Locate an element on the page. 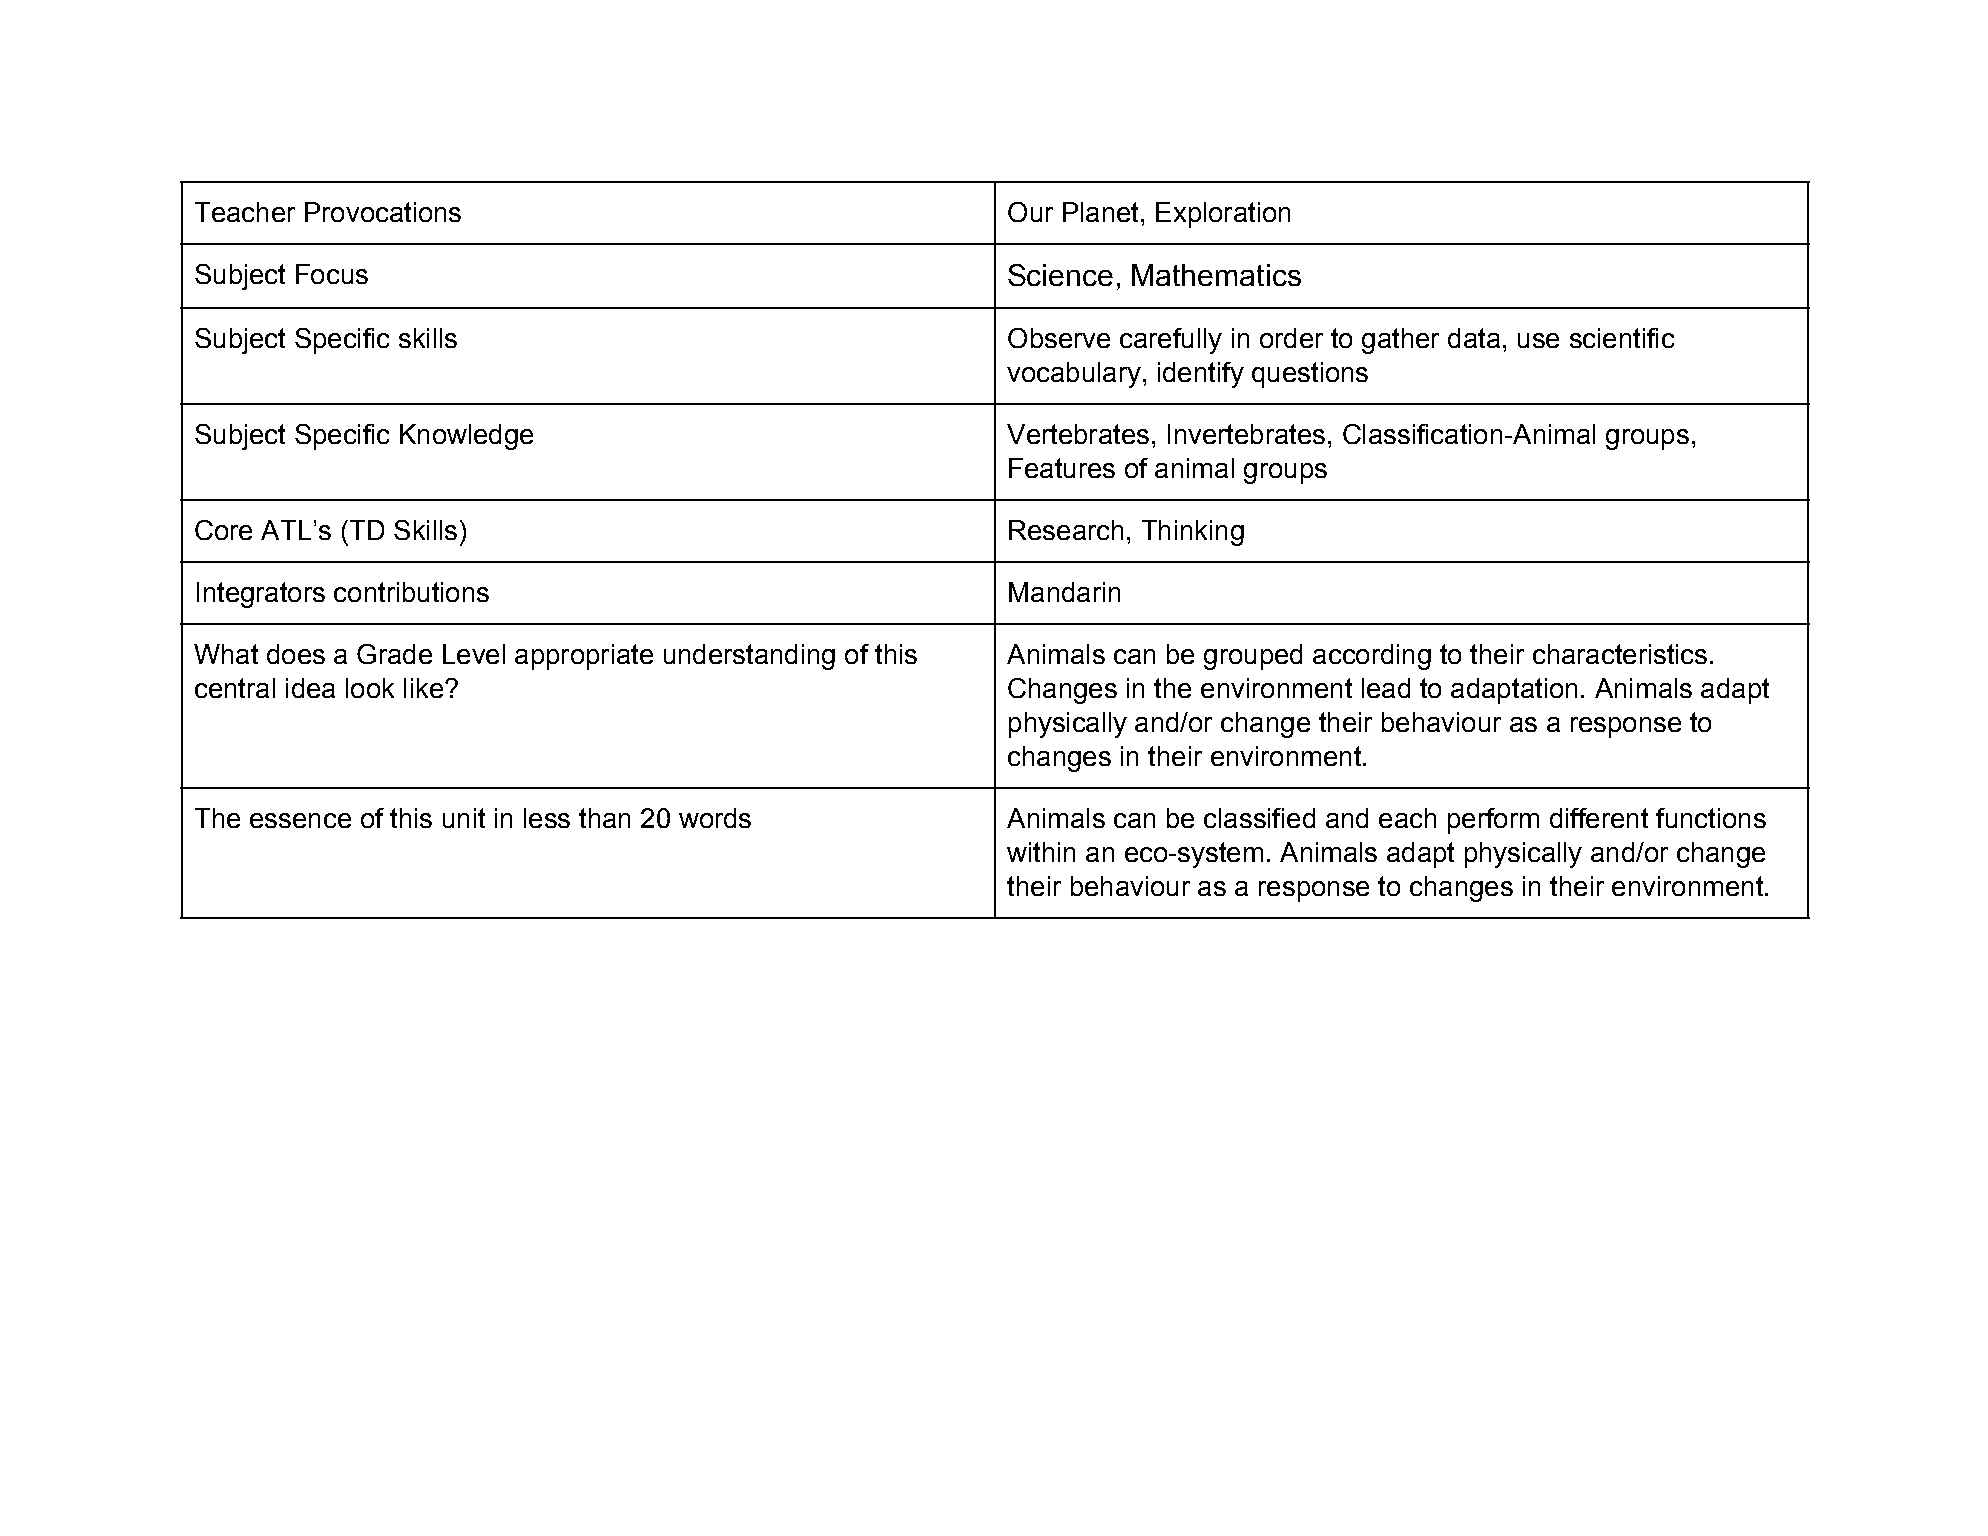  Provocations is located at coordinates (383, 212).
